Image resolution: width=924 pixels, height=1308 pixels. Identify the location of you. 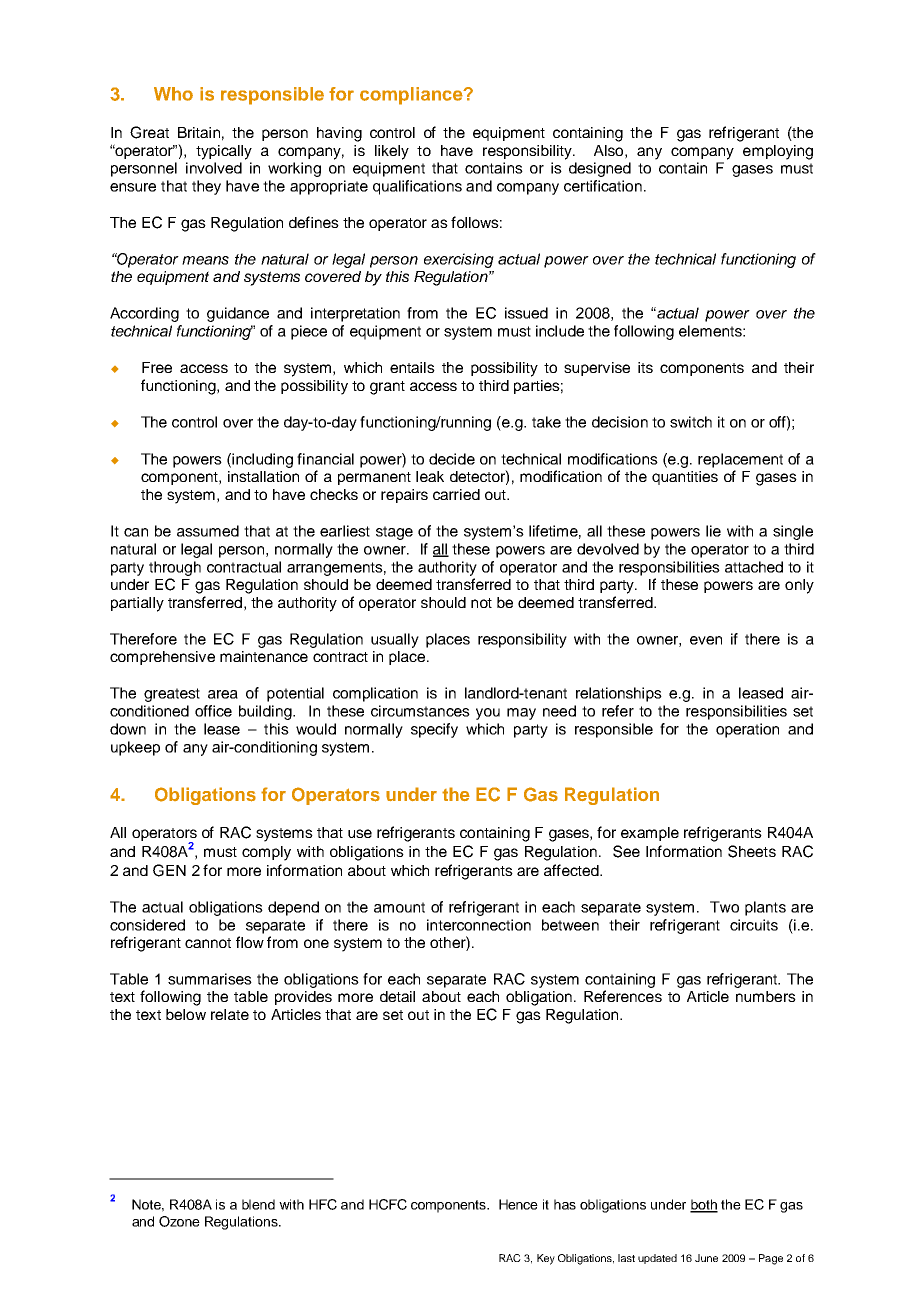
(488, 714).
